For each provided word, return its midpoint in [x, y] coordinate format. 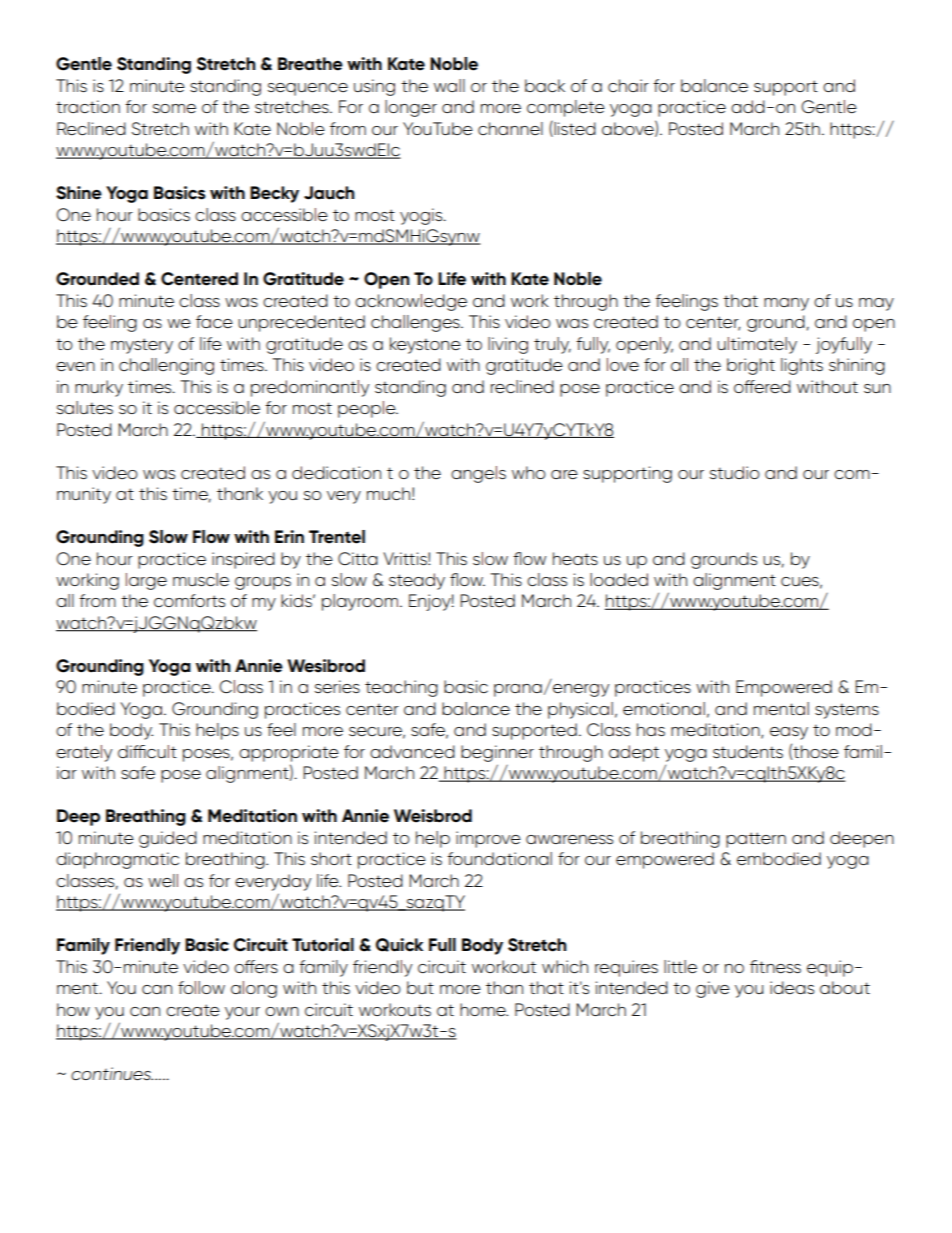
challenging [166, 366]
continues [112, 1074]
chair [628, 85]
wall [449, 85]
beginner [497, 753]
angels [478, 474]
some [174, 109]
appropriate [289, 753]
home [484, 1009]
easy [789, 733]
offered [762, 387]
